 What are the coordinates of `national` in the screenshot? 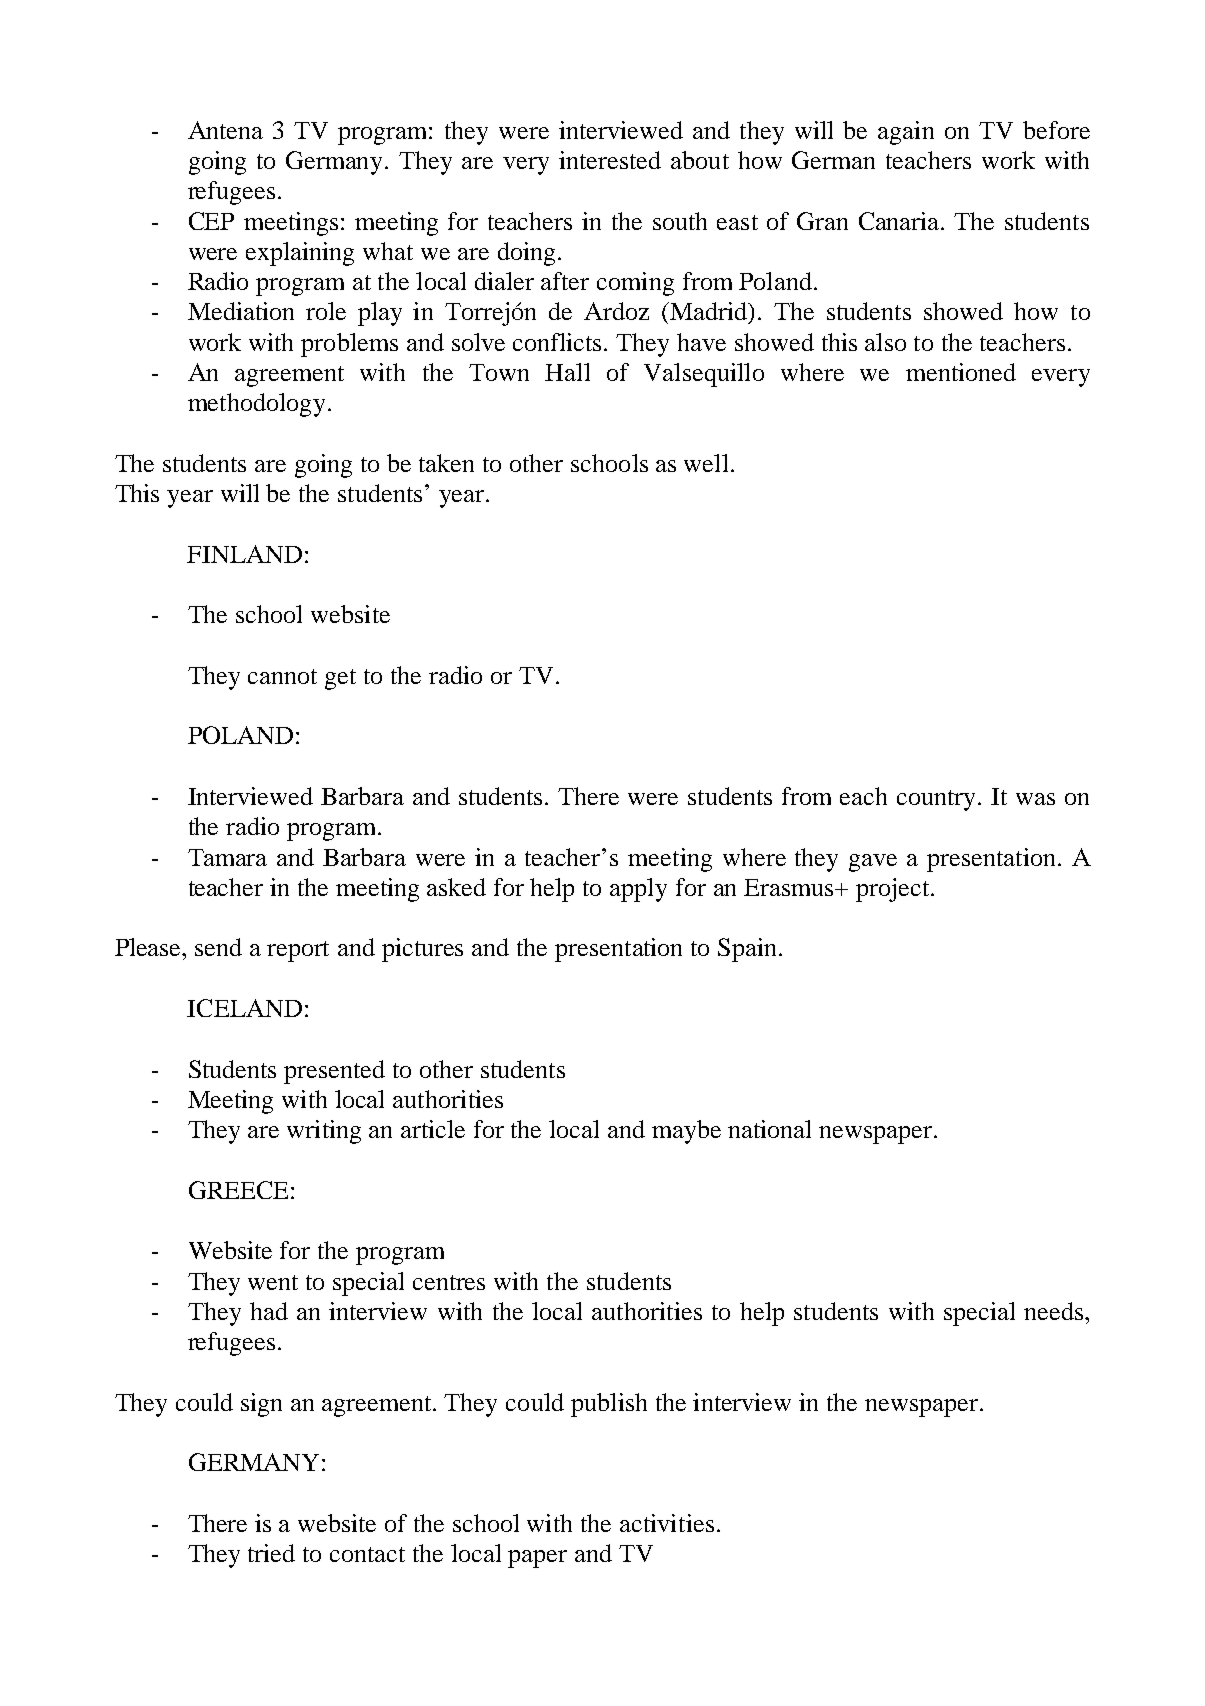 It's located at (769, 1129).
